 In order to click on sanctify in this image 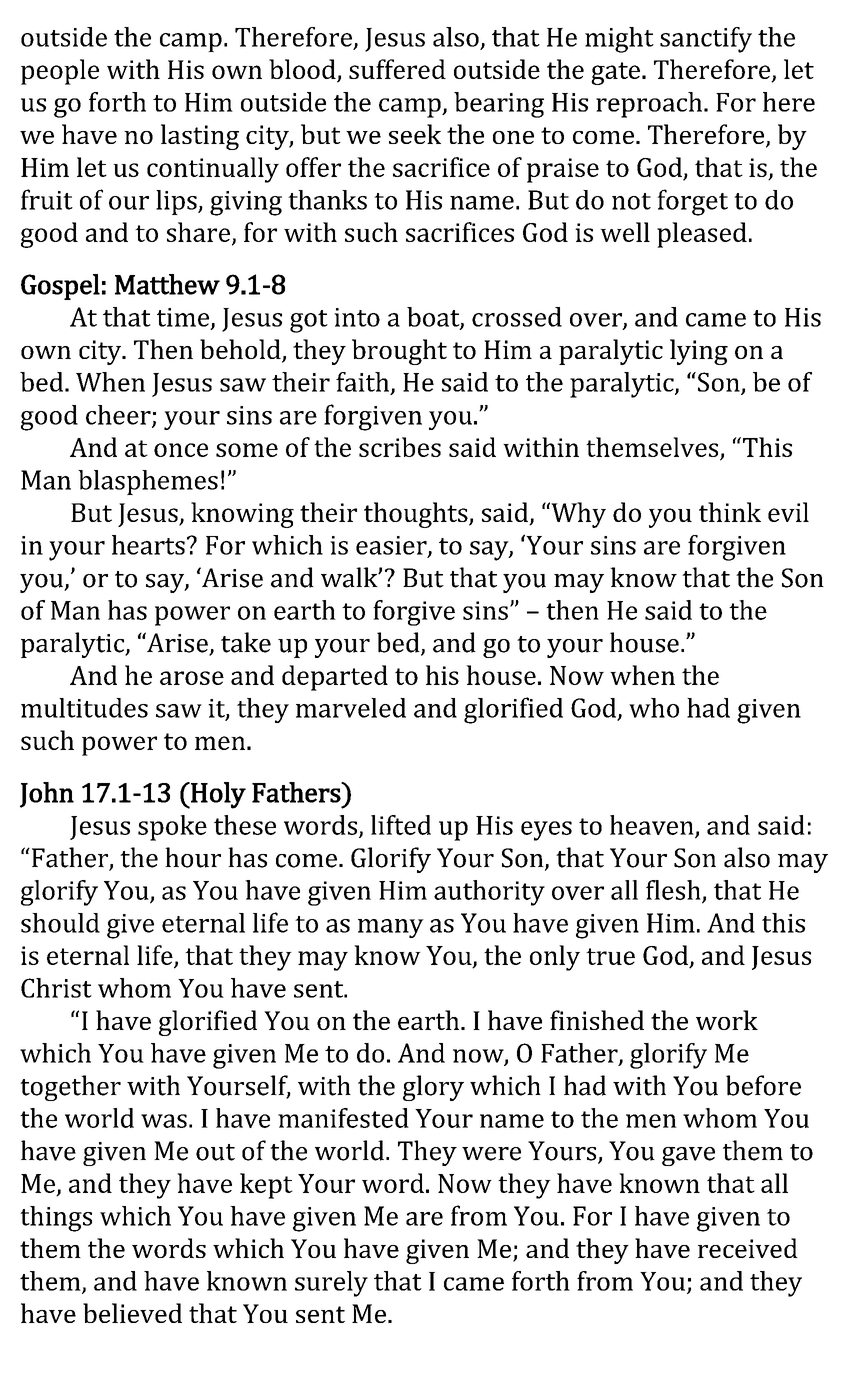, I will do `click(706, 40)`.
